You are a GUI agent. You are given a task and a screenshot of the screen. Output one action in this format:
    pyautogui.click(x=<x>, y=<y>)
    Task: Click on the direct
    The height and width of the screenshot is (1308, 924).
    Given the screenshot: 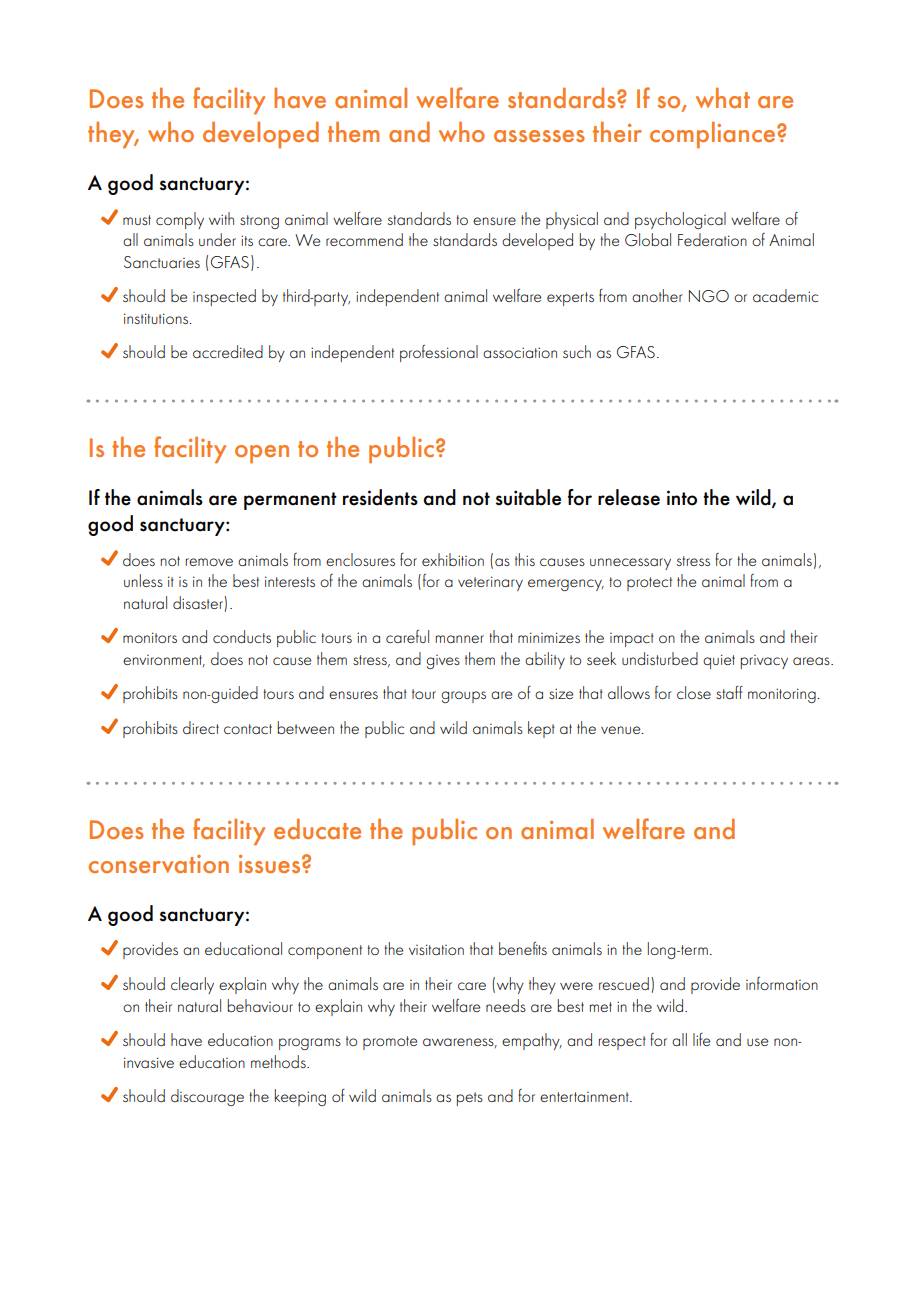 What is the action you would take?
    pyautogui.click(x=201, y=727)
